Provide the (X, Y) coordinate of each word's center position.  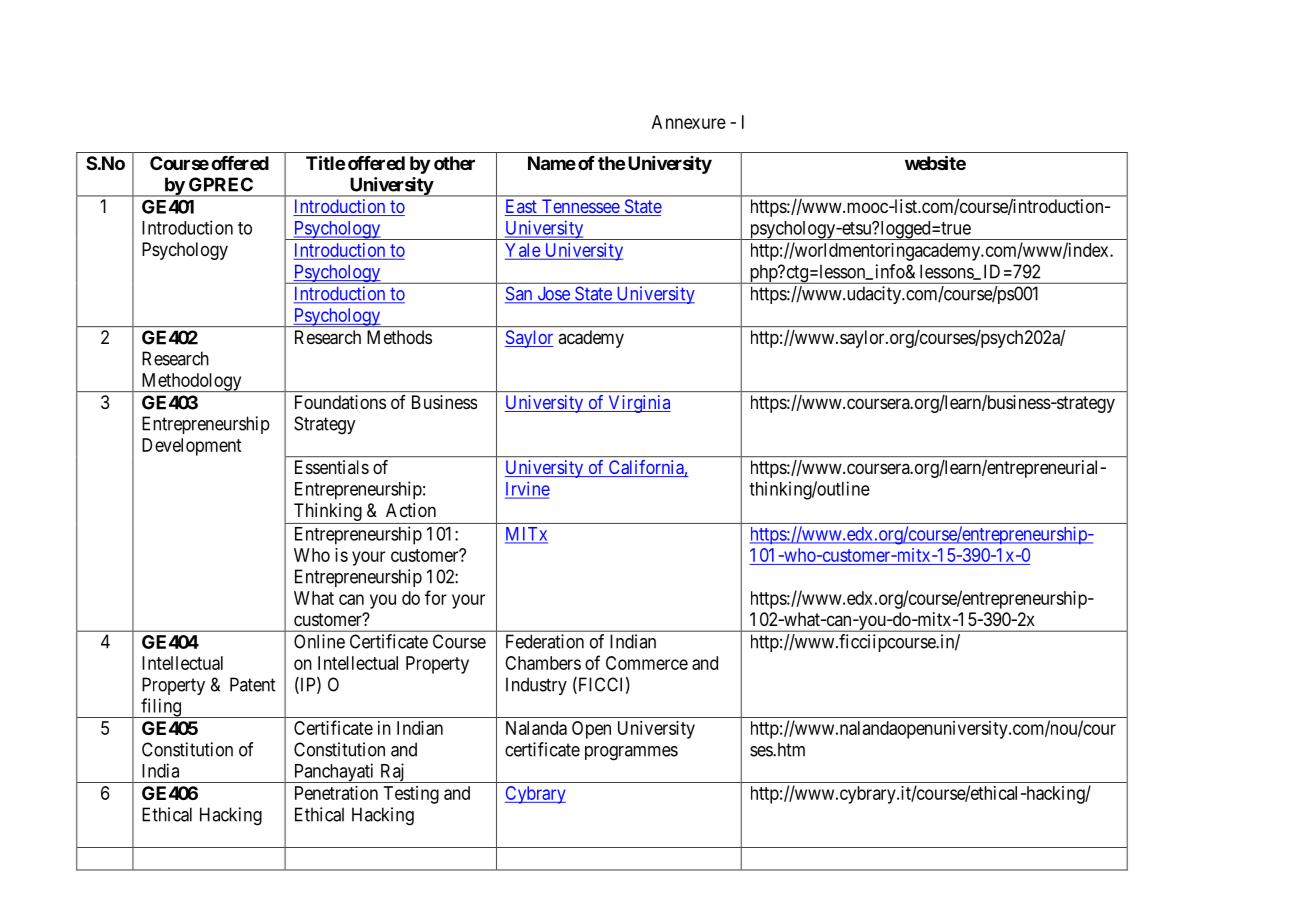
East (522, 207)
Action (411, 510)
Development (192, 447)
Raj (392, 773)
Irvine (527, 489)
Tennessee (580, 207)
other (454, 163)
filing (161, 708)
